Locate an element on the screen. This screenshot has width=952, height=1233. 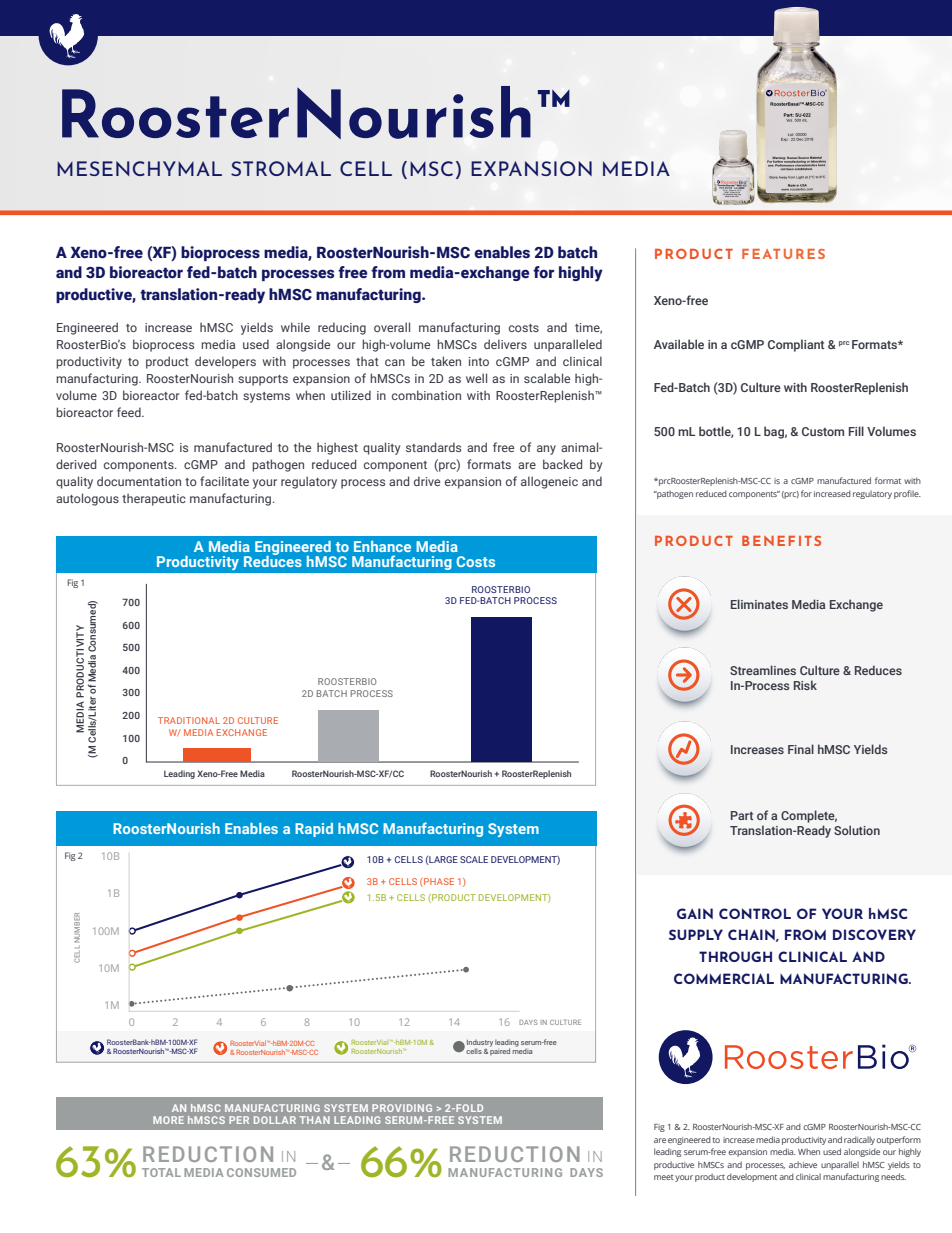
achieve is located at coordinates (803, 1164).
